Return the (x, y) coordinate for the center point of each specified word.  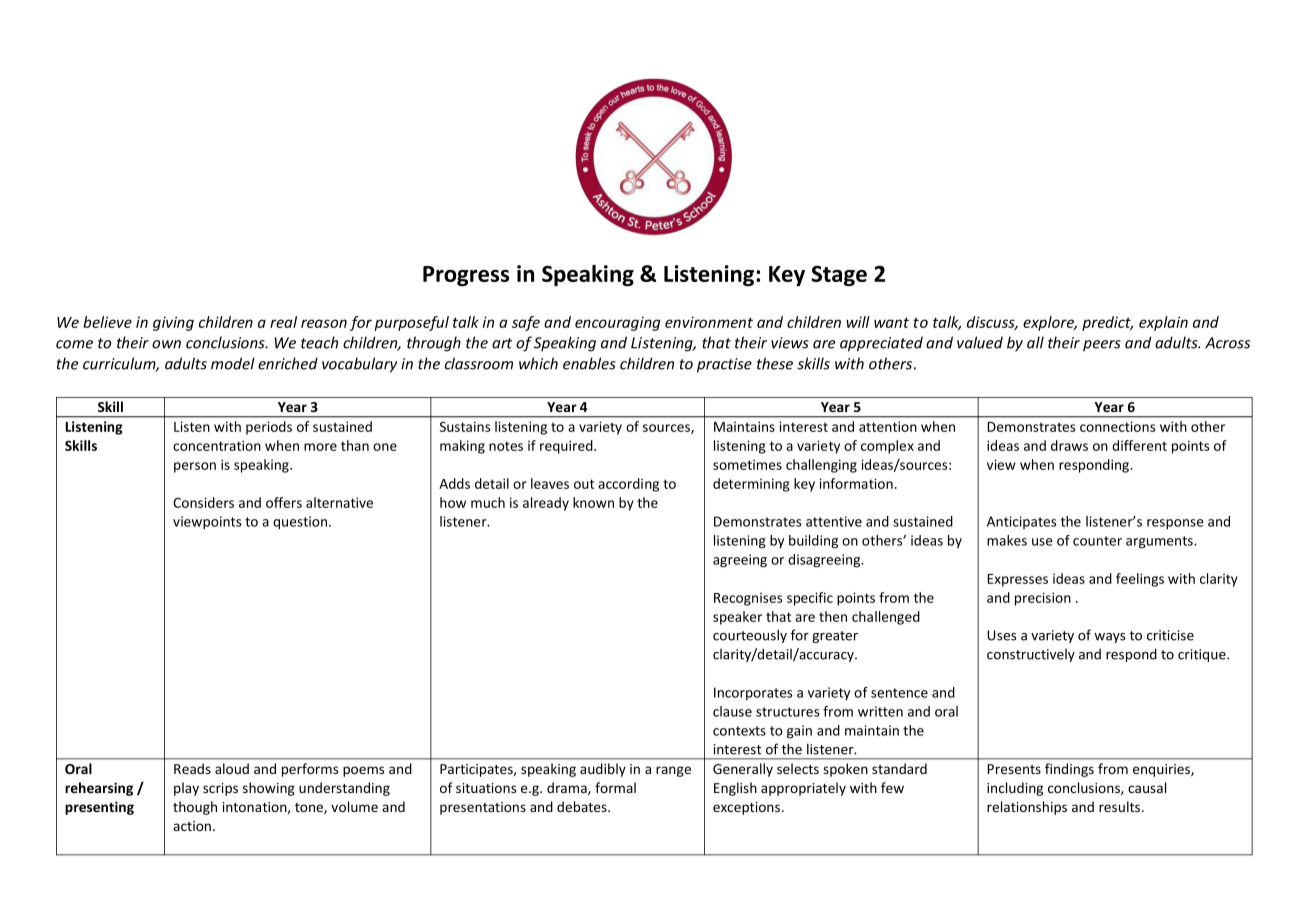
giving (173, 323)
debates (583, 806)
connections (1117, 426)
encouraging (617, 323)
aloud (232, 768)
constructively (1031, 655)
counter (1097, 541)
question (301, 523)
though (195, 808)
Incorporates (753, 694)
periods (269, 428)
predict (1107, 323)
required (567, 447)
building (813, 542)
